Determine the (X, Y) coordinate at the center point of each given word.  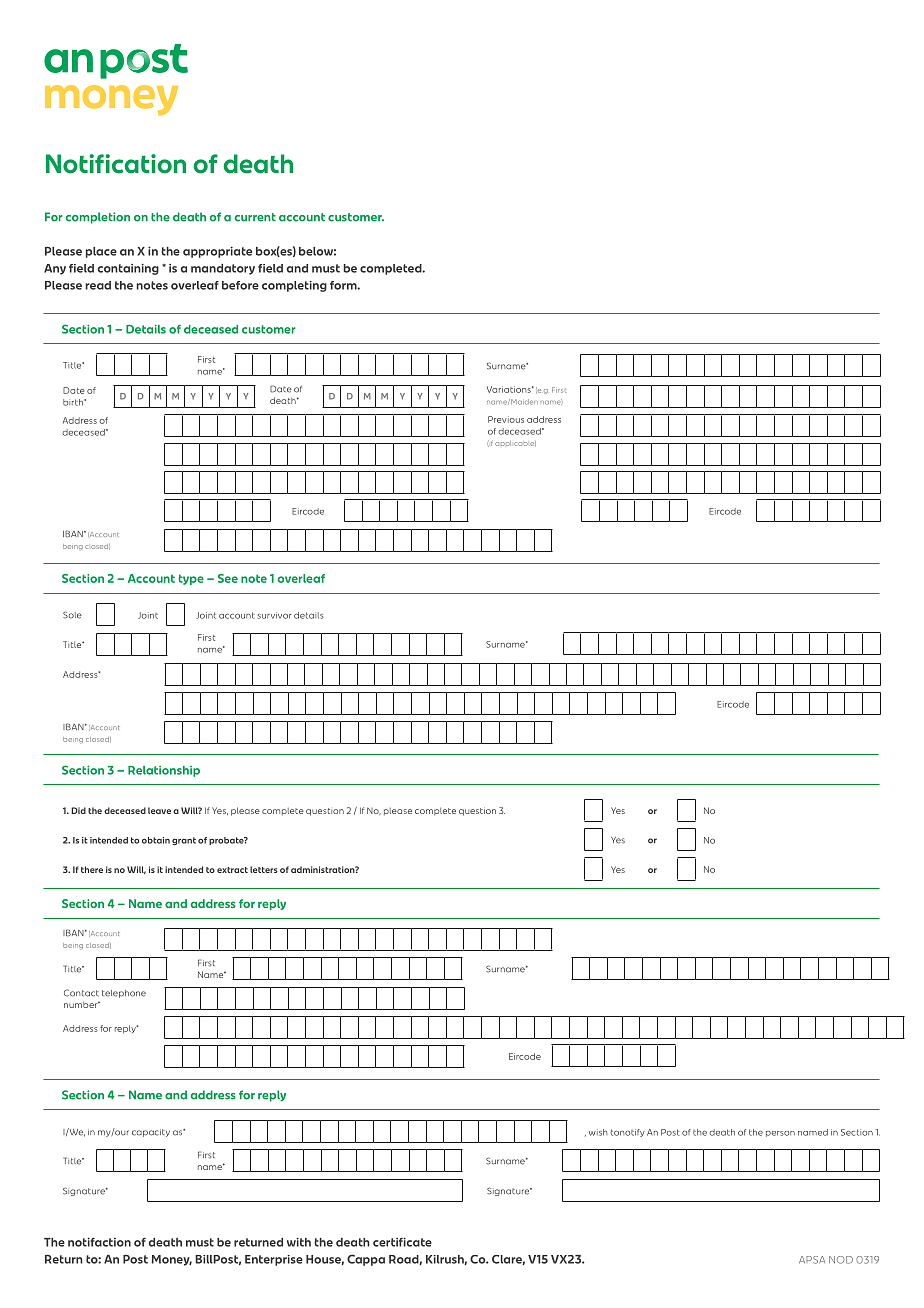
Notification (116, 164)
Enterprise (274, 1260)
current (255, 217)
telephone (124, 994)
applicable (515, 444)
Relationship (164, 771)
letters (264, 869)
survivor (275, 615)
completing (294, 286)
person (780, 1134)
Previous (506, 419)
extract (232, 870)
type (191, 579)
